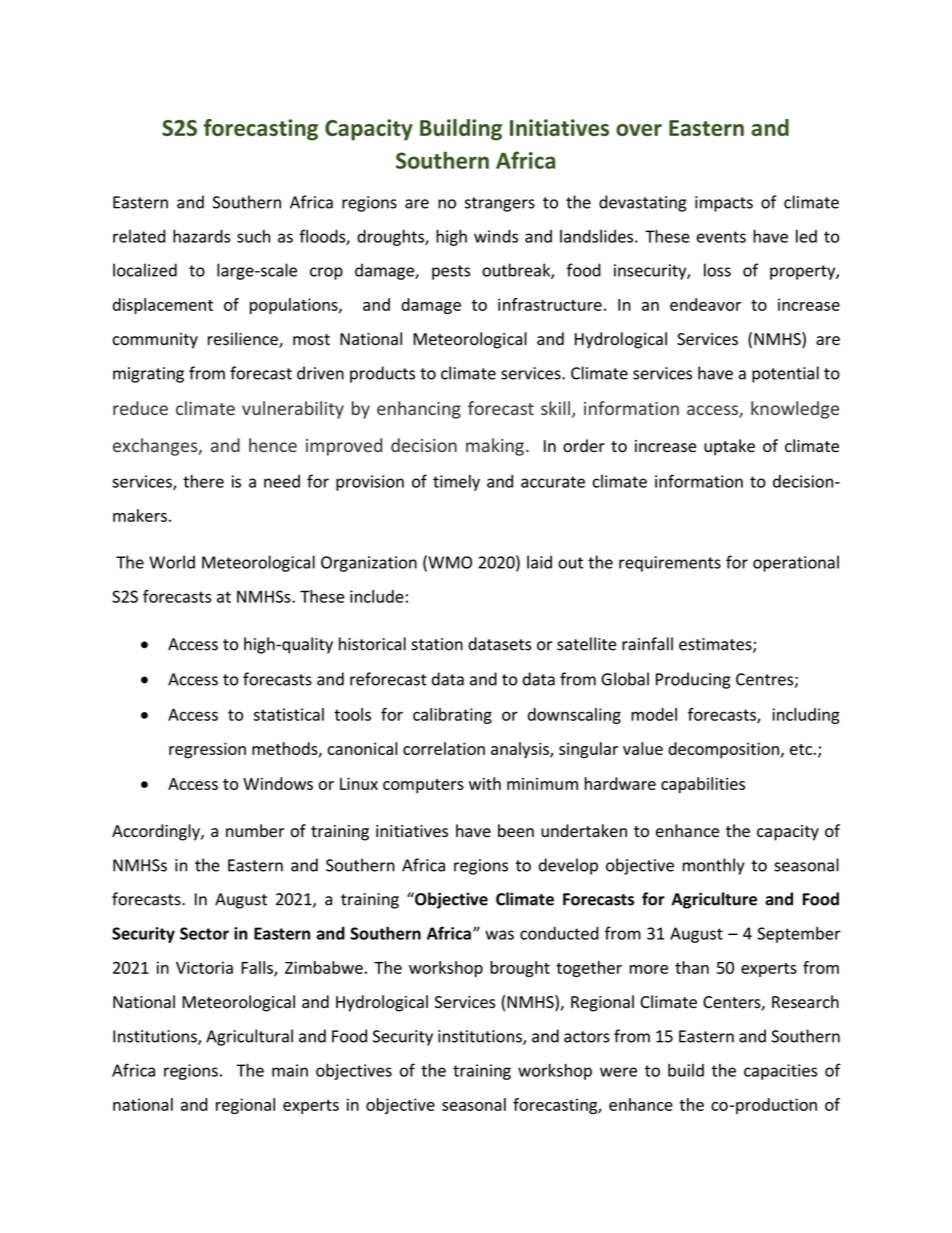 Image resolution: width=952 pixels, height=1233 pixels. Describe the element at coordinates (716, 645) in the screenshot. I see `estimates` at that location.
